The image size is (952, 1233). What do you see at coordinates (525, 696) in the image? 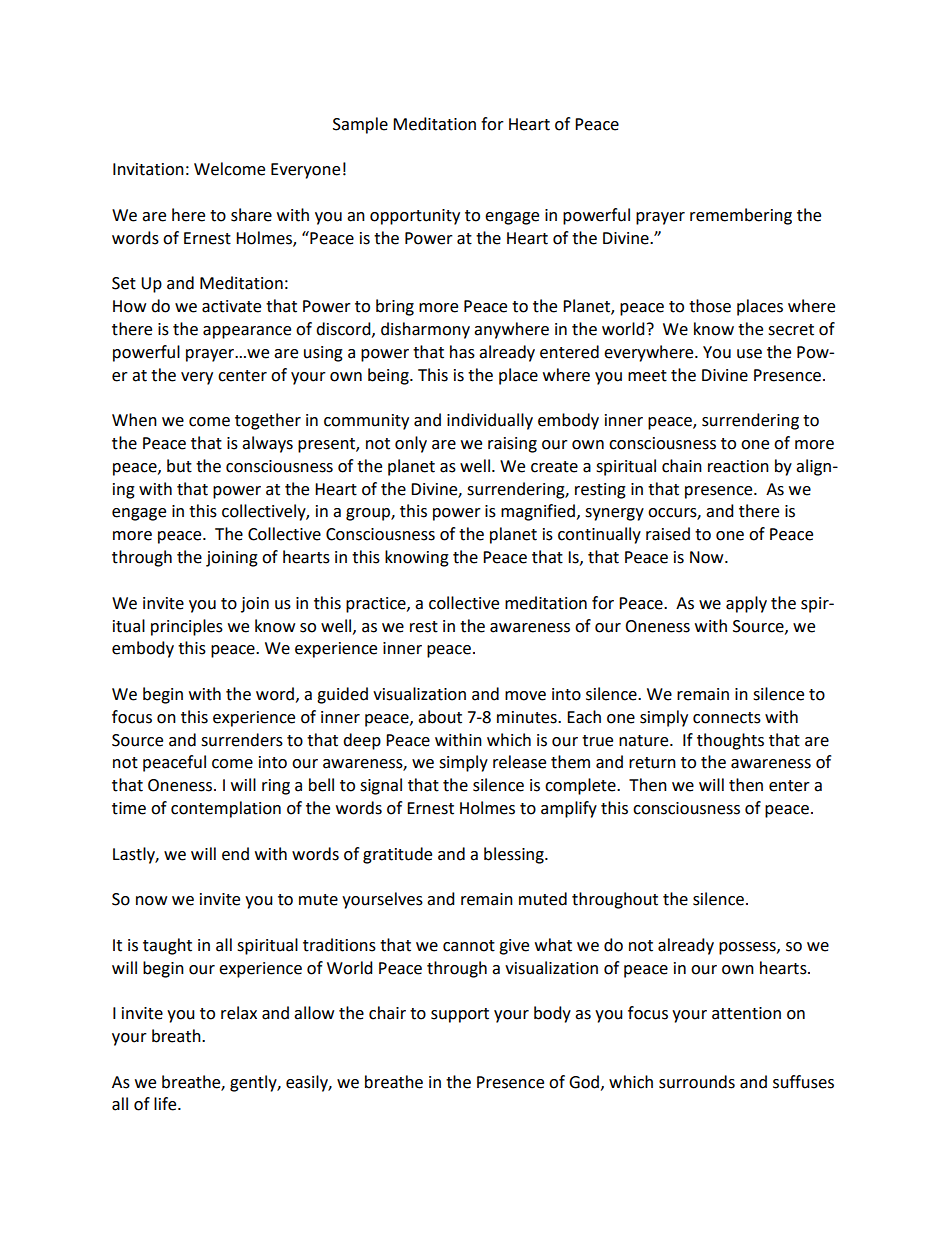
I see `move` at bounding box center [525, 696].
